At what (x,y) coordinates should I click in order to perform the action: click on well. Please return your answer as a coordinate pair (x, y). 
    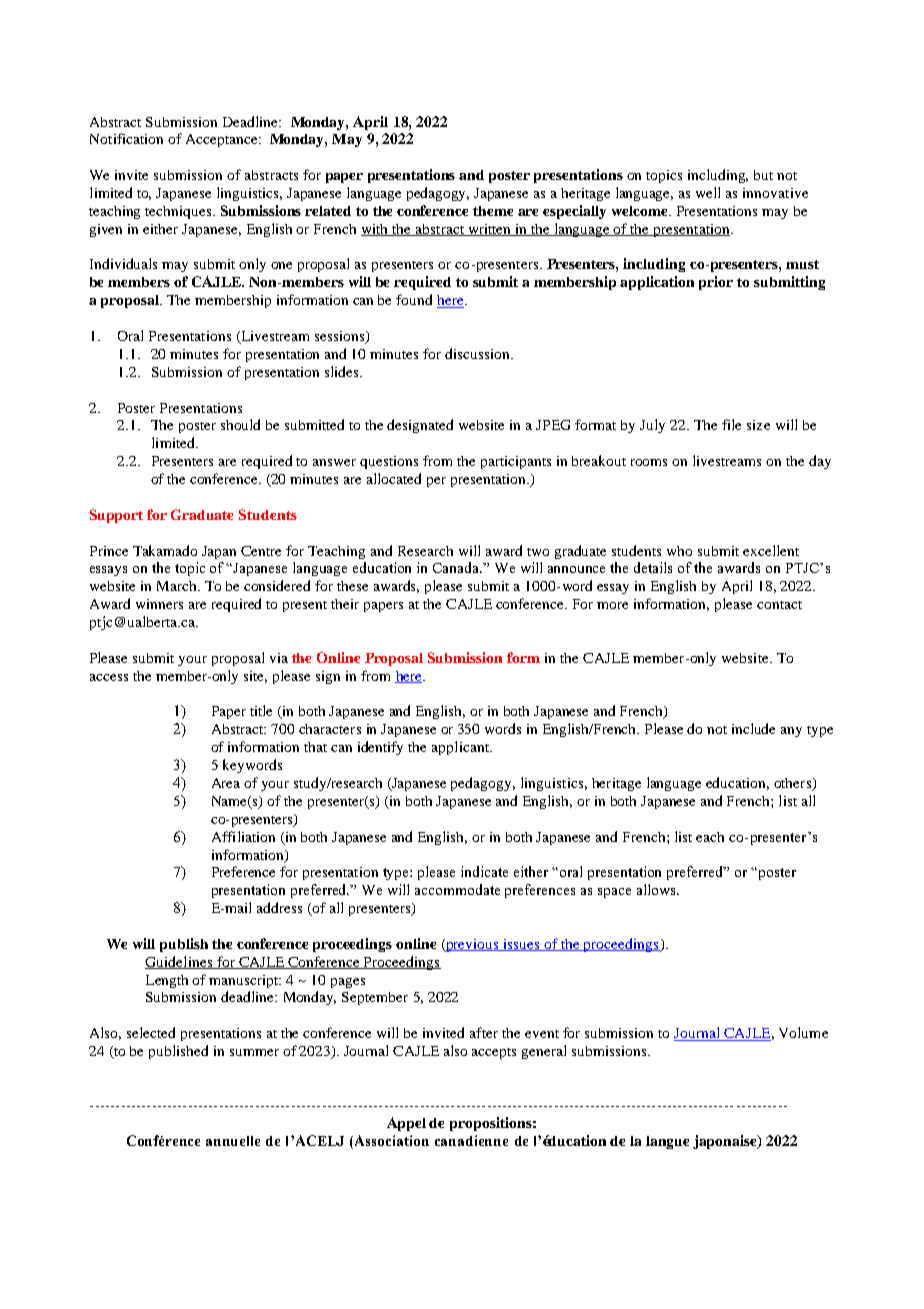
    Looking at the image, I should click on (708, 192).
